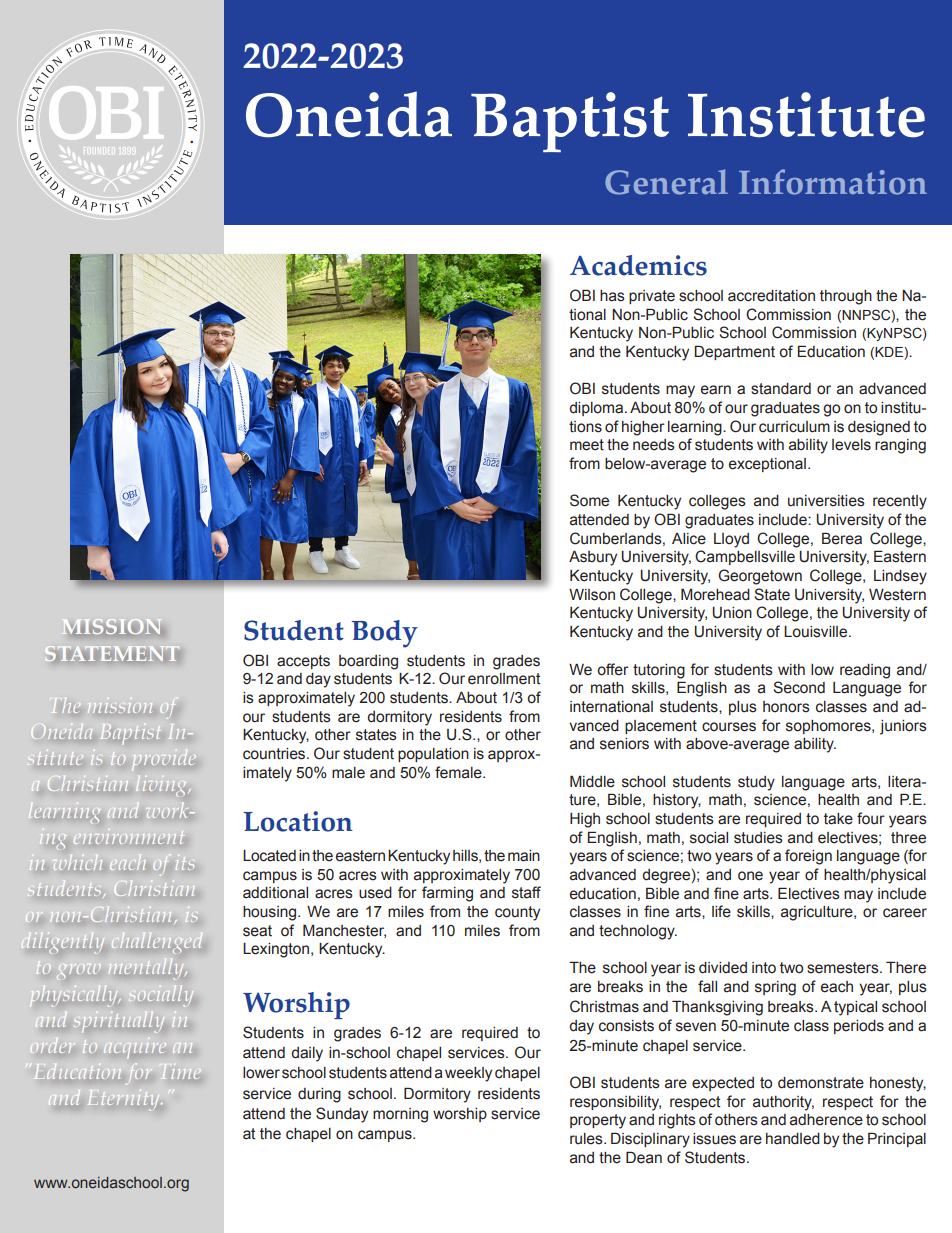 Image resolution: width=952 pixels, height=1233 pixels. Describe the element at coordinates (303, 662) in the screenshot. I see `accepts` at that location.
